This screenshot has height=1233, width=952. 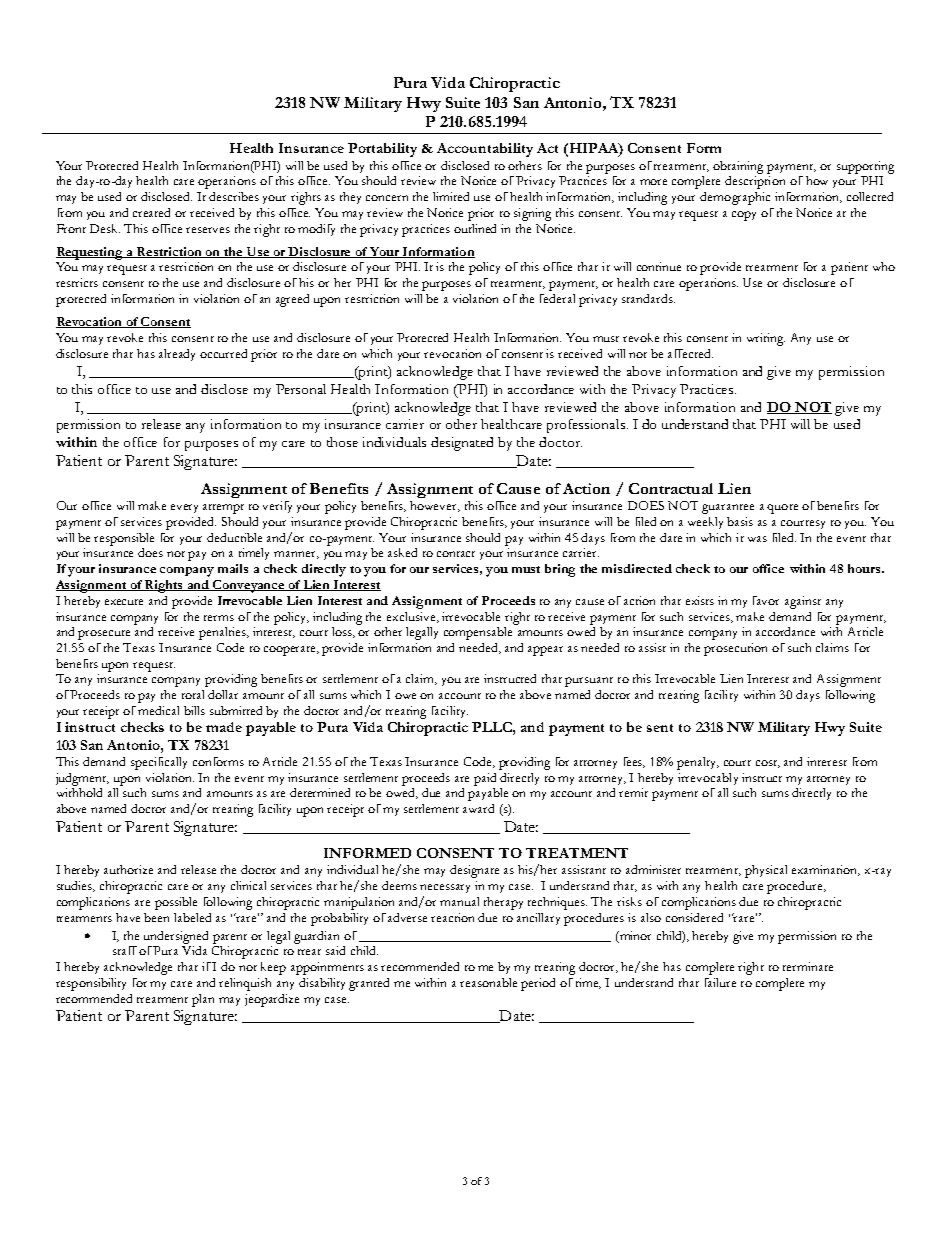 I want to click on mails, so click(x=233, y=568).
